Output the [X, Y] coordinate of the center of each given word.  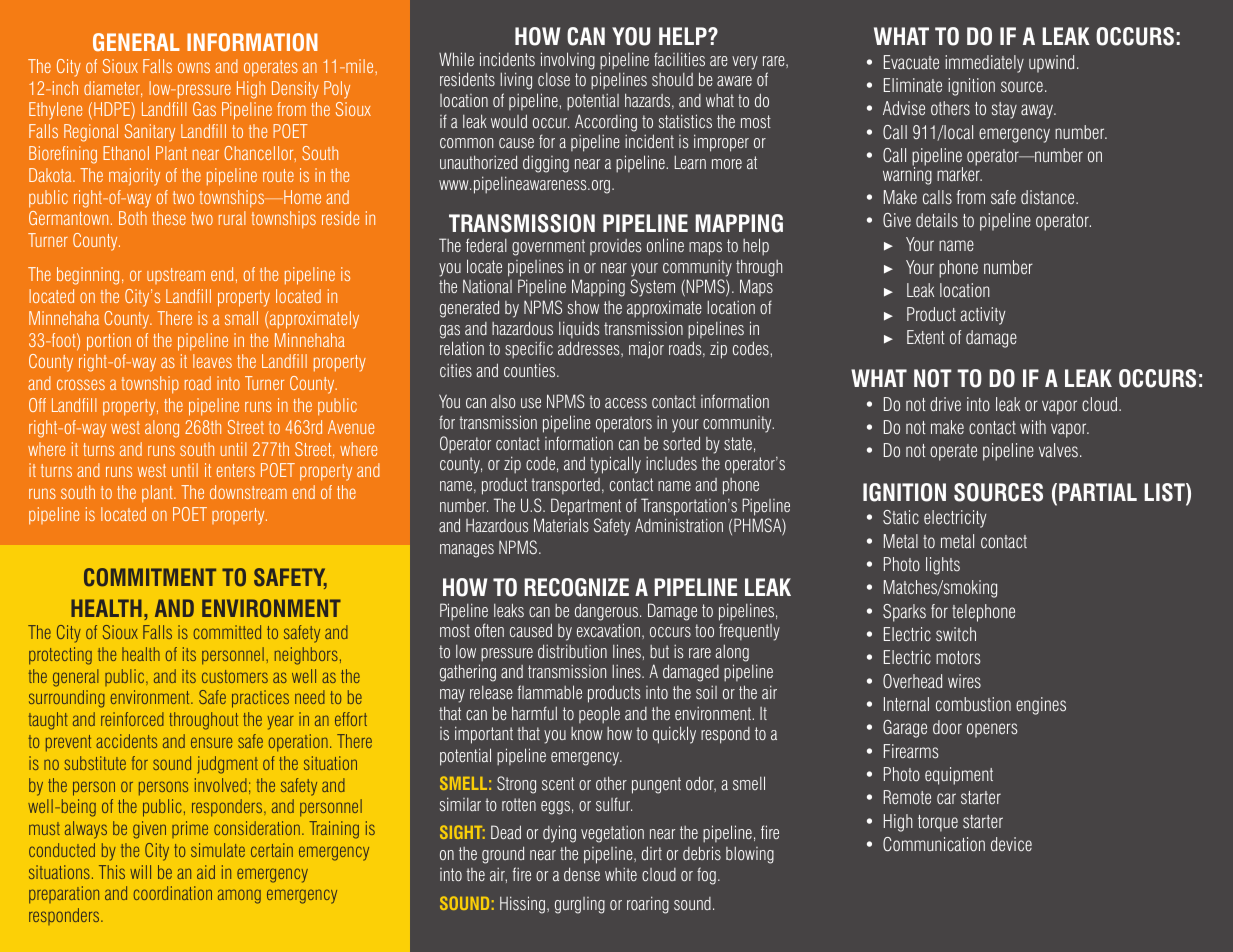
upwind [1051, 64]
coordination [172, 893]
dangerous [608, 612]
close [554, 79]
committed [227, 632]
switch [956, 634]
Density [295, 90]
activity [982, 316]
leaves [212, 361]
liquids [579, 329]
